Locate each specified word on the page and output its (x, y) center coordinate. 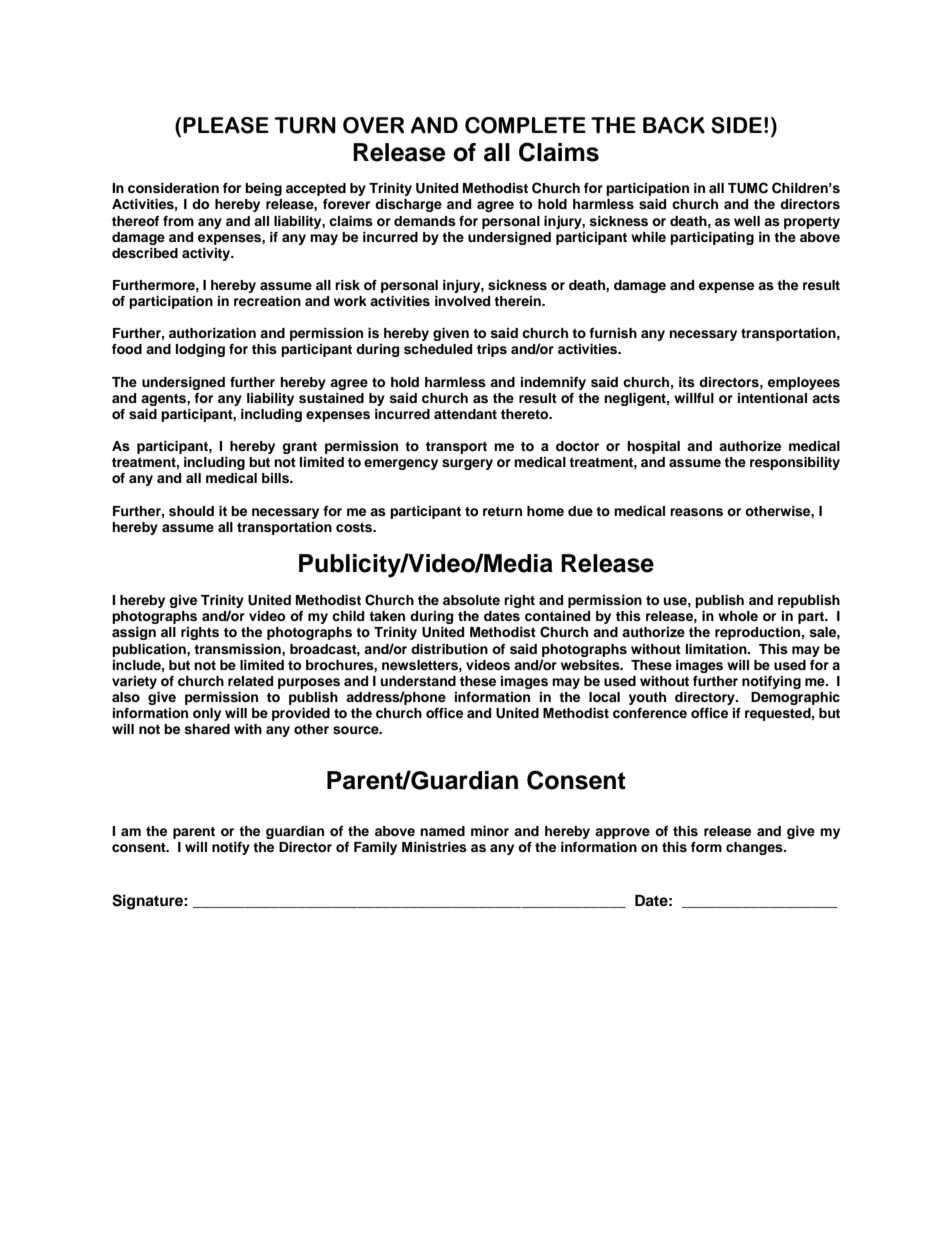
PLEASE (226, 125)
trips (492, 350)
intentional (772, 398)
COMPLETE (525, 125)
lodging (200, 350)
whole (738, 616)
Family (375, 848)
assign (134, 633)
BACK (674, 125)
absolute (471, 600)
